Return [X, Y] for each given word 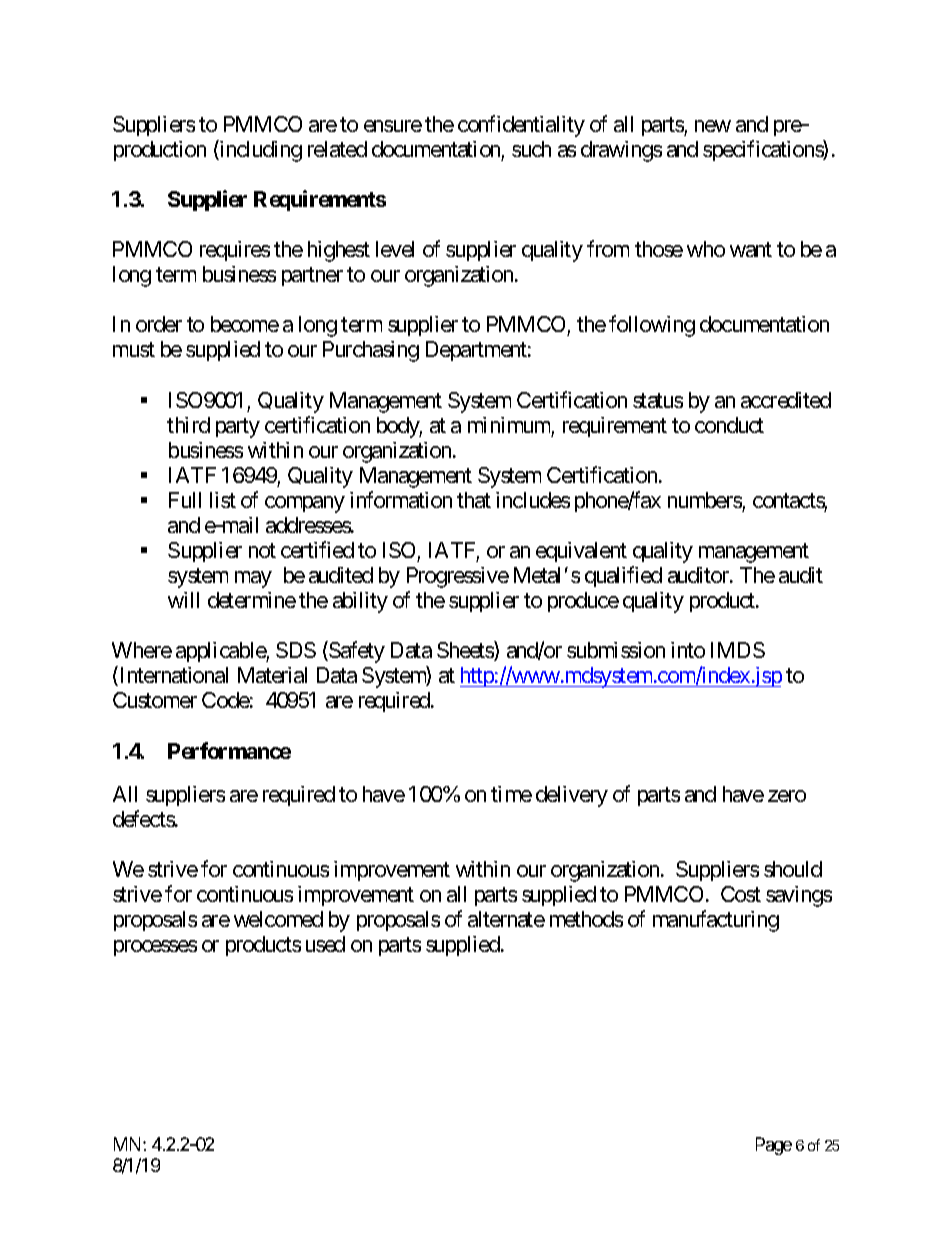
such [531, 149]
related [337, 149]
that [474, 500]
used [325, 944]
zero [787, 796]
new [713, 126]
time [511, 794]
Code [226, 700]
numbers [705, 500]
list [223, 500]
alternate [506, 919]
